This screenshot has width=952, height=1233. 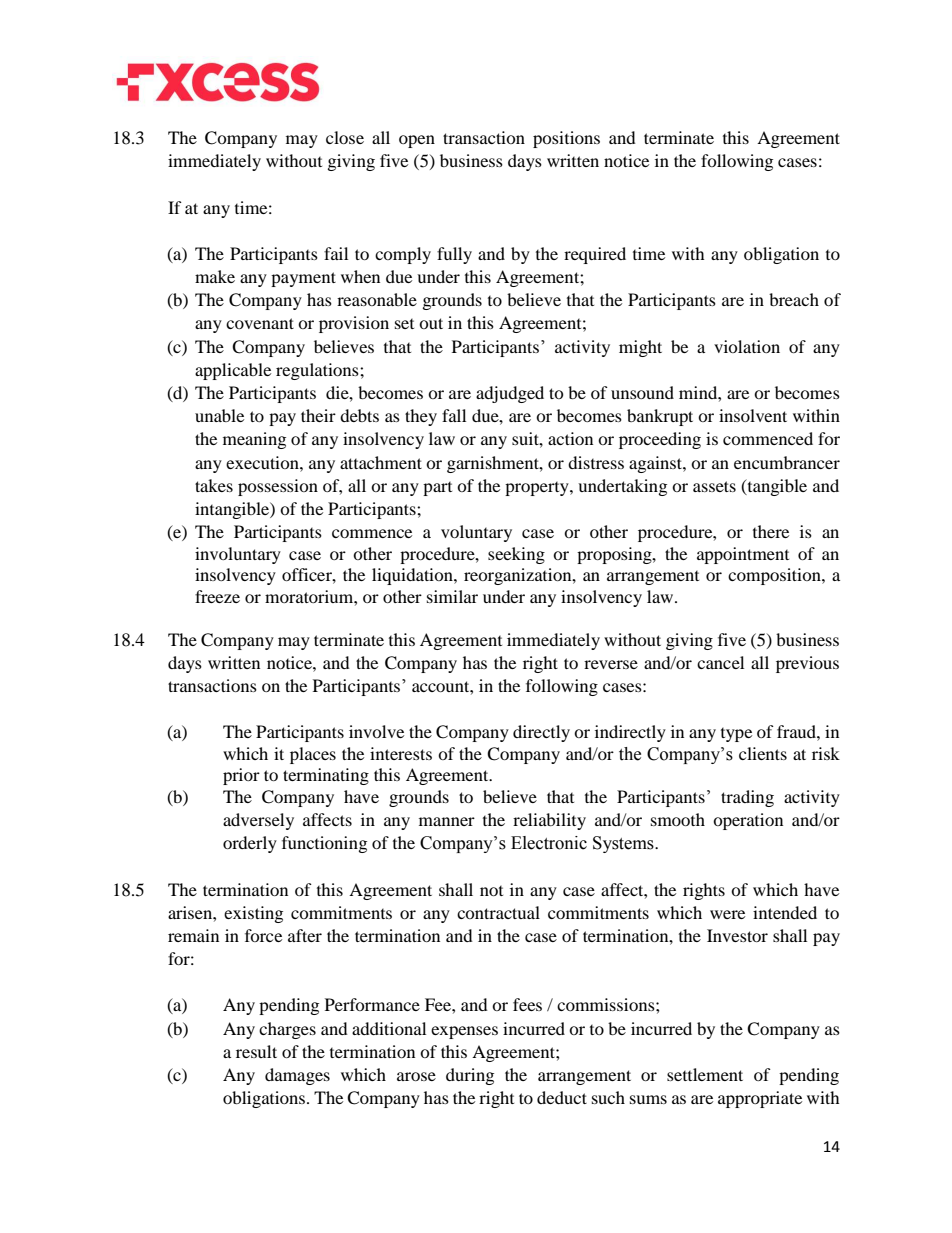 I want to click on during, so click(x=470, y=1076).
